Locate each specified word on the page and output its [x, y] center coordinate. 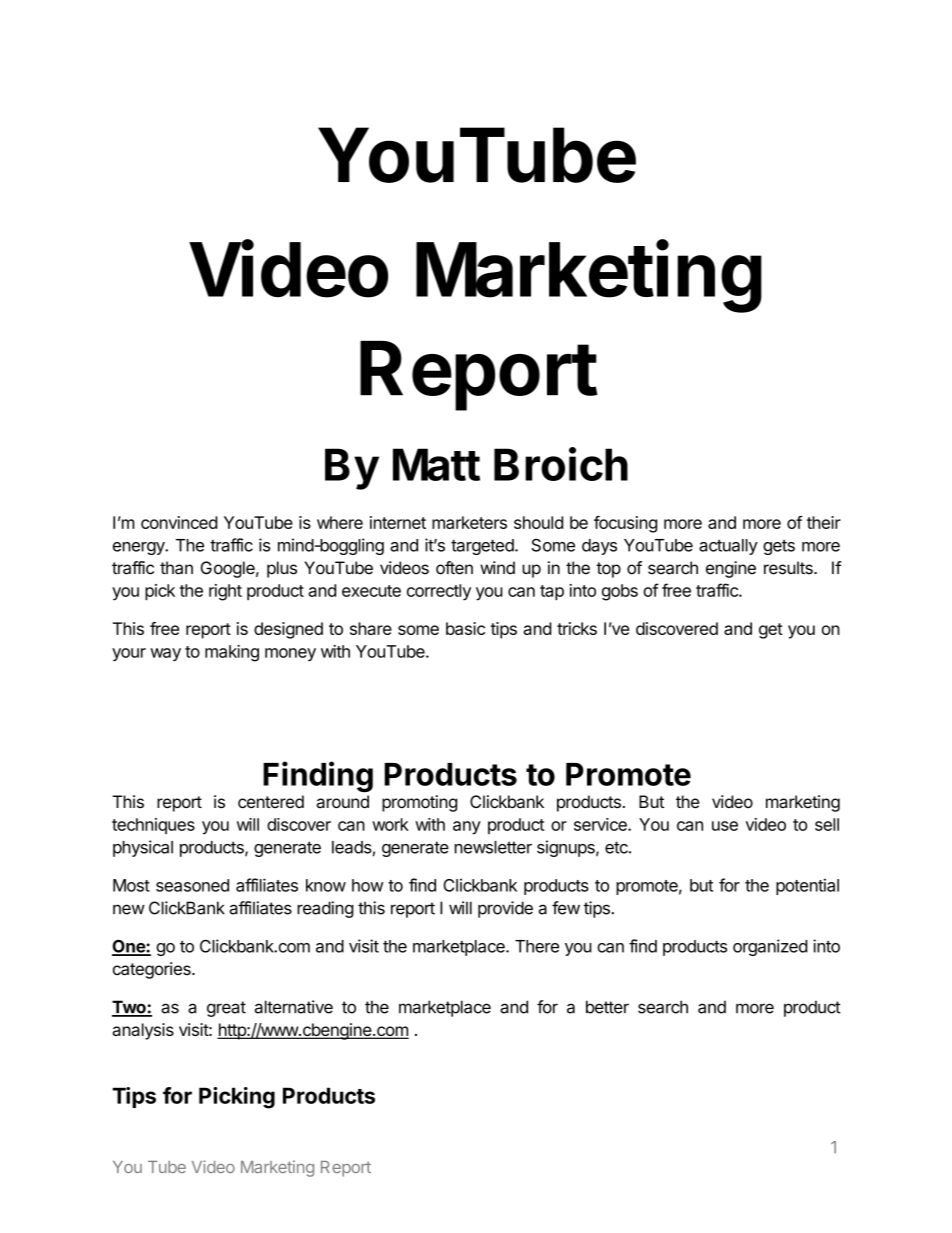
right [225, 592]
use [725, 826]
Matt [436, 464]
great [226, 1009]
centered [271, 801]
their [824, 522]
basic [465, 628]
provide [505, 909]
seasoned [192, 885]
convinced [179, 522]
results [789, 568]
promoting [419, 803]
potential [807, 886]
